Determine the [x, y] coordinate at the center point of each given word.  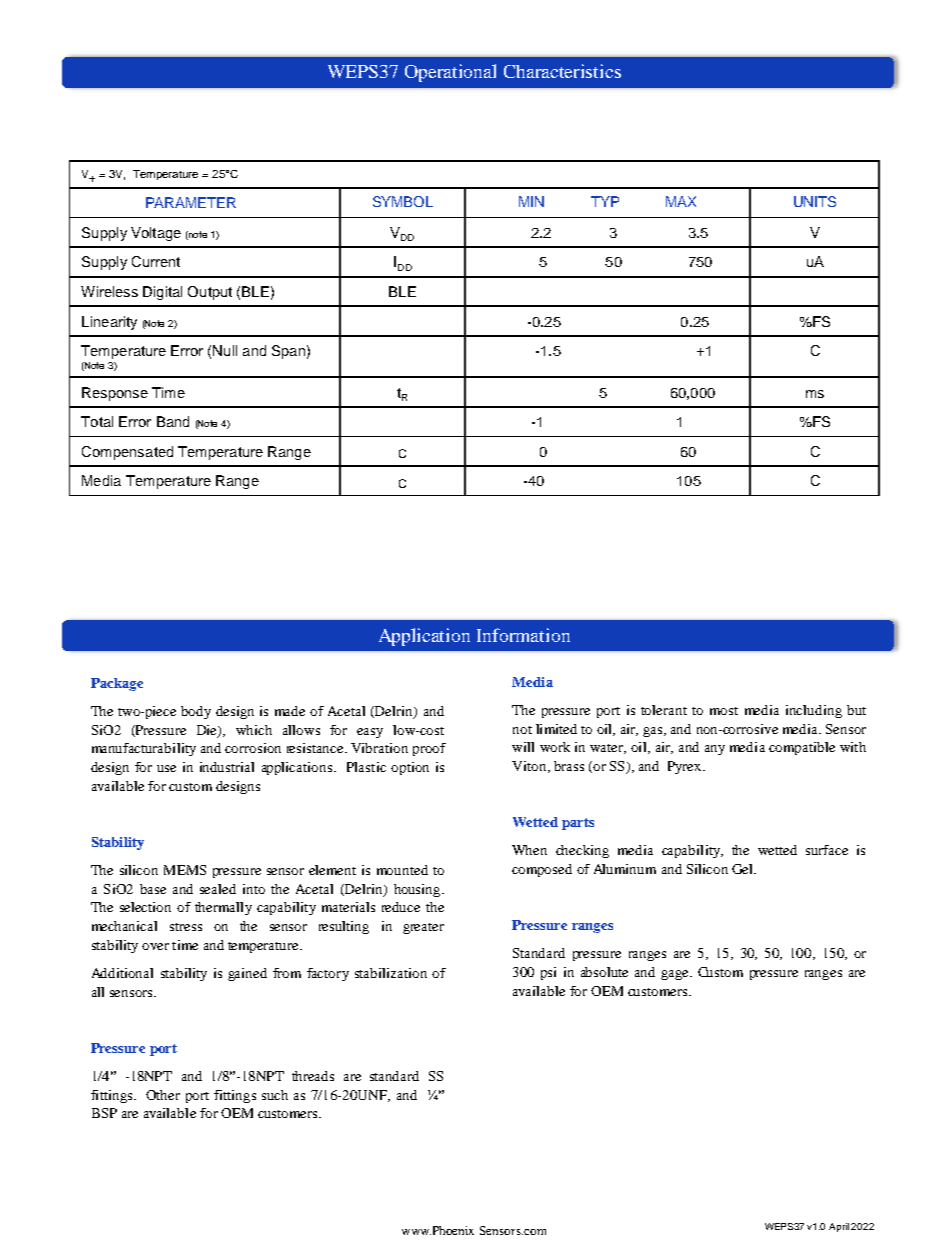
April [839, 1227]
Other [163, 1095]
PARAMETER [191, 202]
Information [523, 635]
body [196, 712]
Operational [450, 73]
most [724, 711]
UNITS [815, 201]
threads [313, 1076]
